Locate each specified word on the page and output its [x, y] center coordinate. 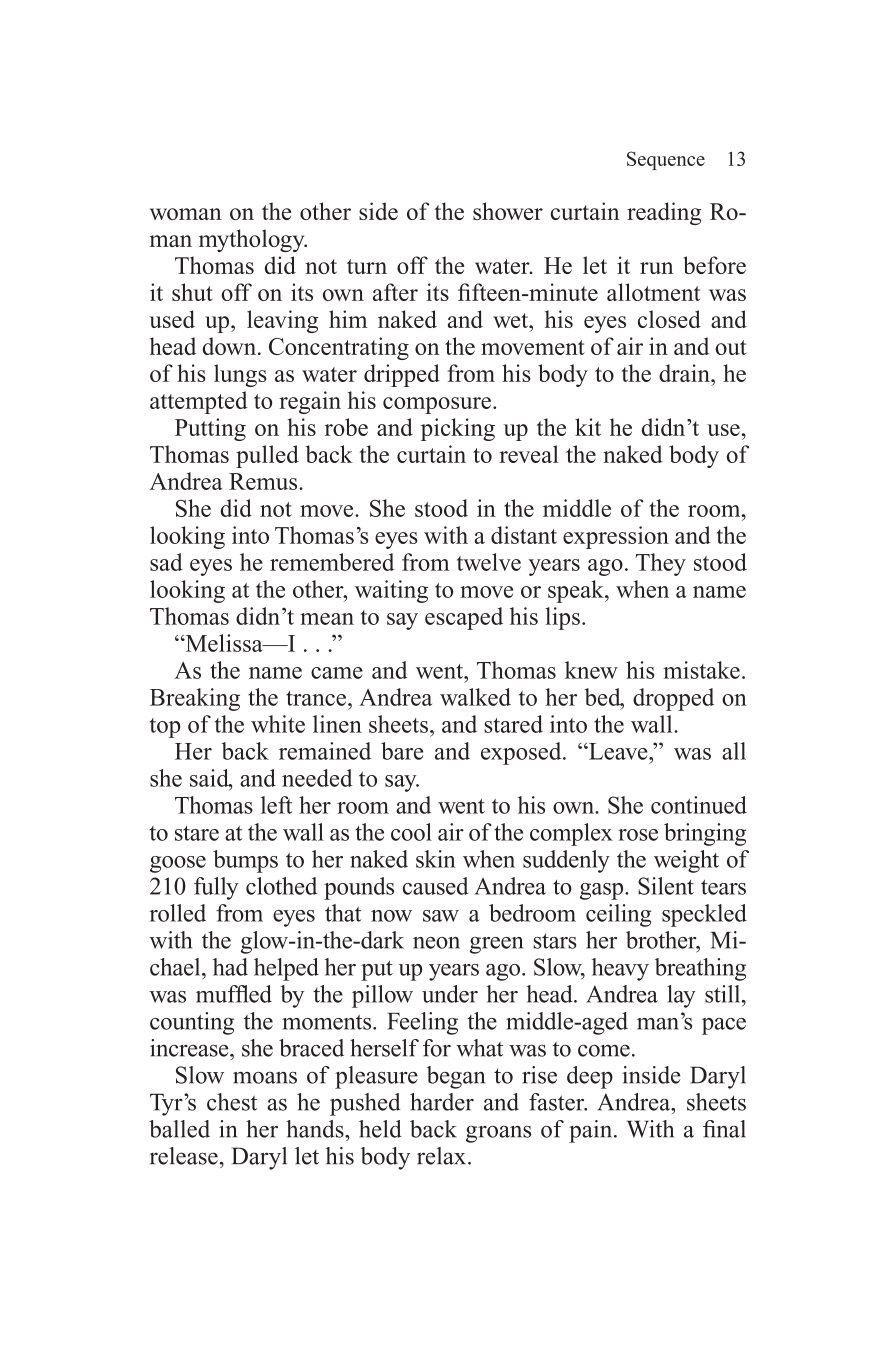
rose [638, 835]
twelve [489, 562]
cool [411, 832]
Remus [264, 481]
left [276, 805]
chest [232, 1102]
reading [664, 213]
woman [186, 214]
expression [616, 537]
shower [508, 211]
